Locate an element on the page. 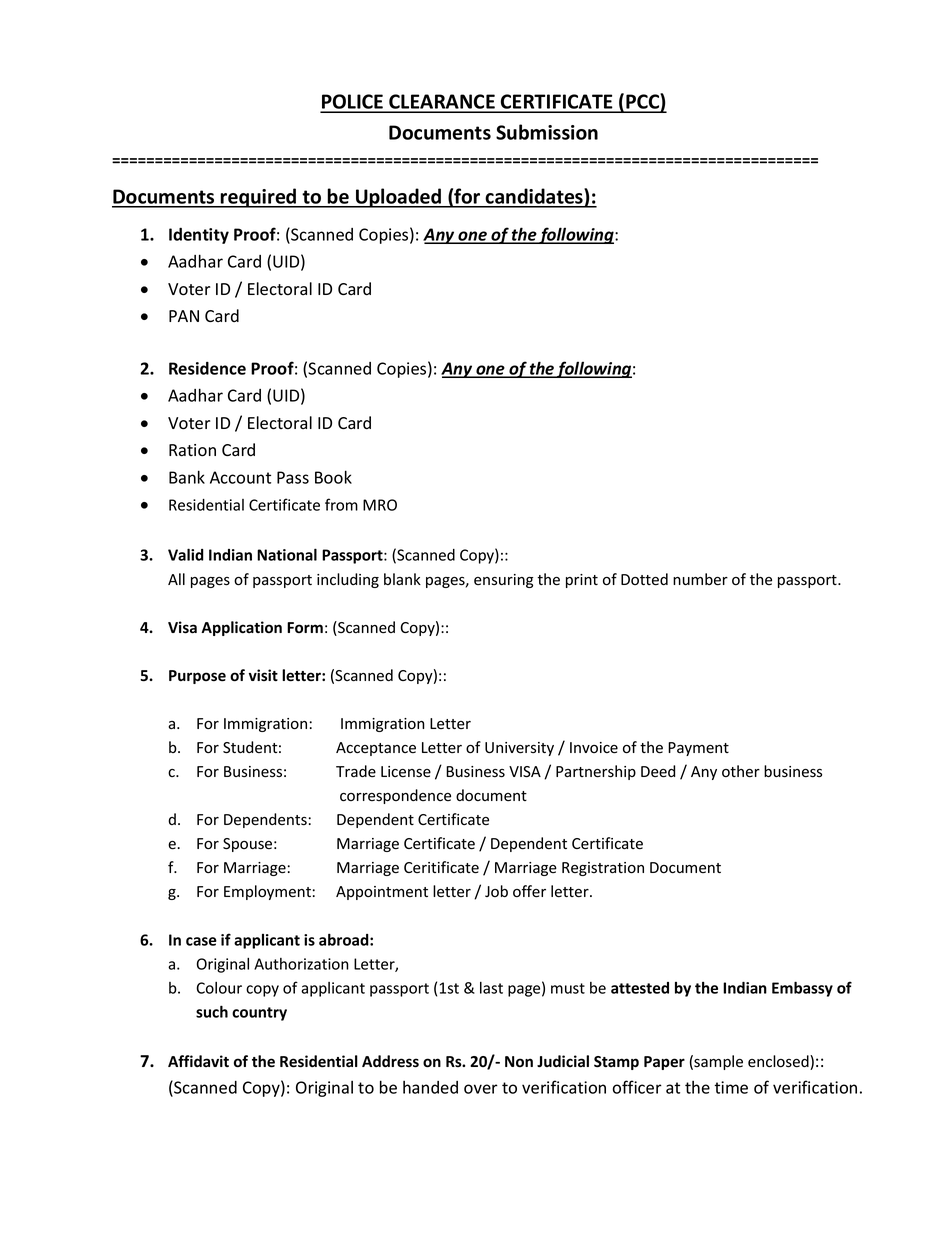 This document has height=1233, width=952. MRO is located at coordinates (380, 505).
